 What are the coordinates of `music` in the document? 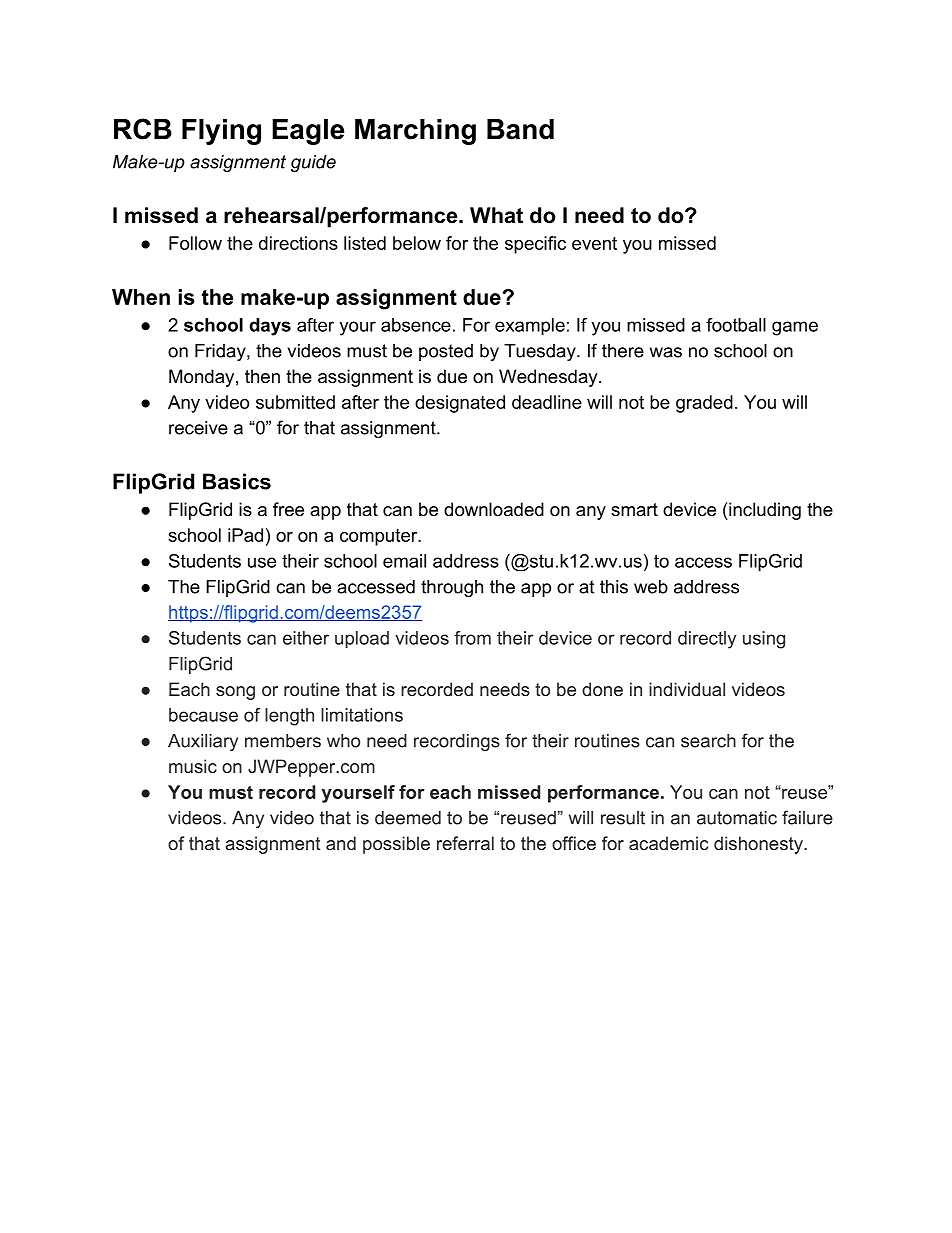 It's located at (193, 766).
